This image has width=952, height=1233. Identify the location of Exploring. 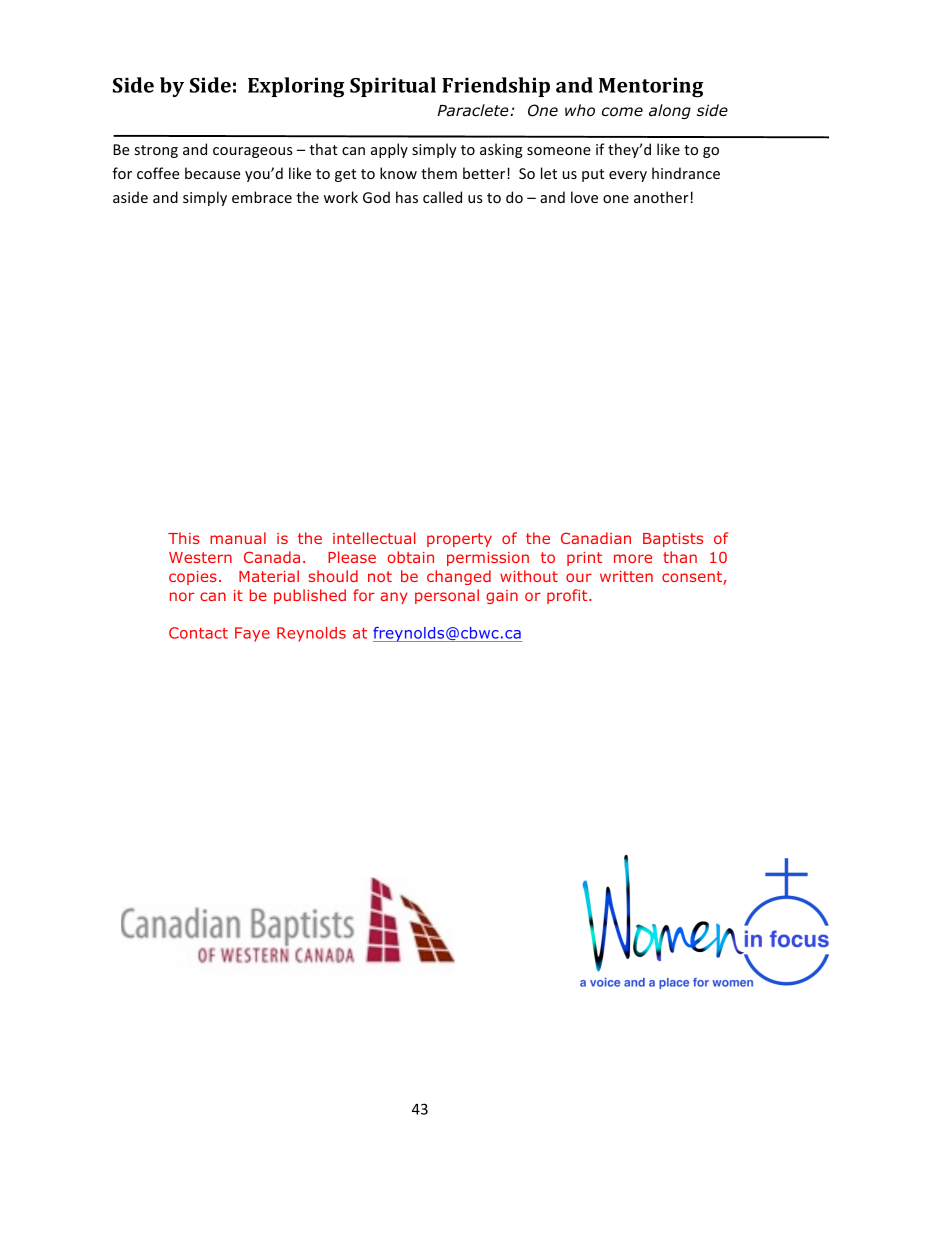
(296, 87).
